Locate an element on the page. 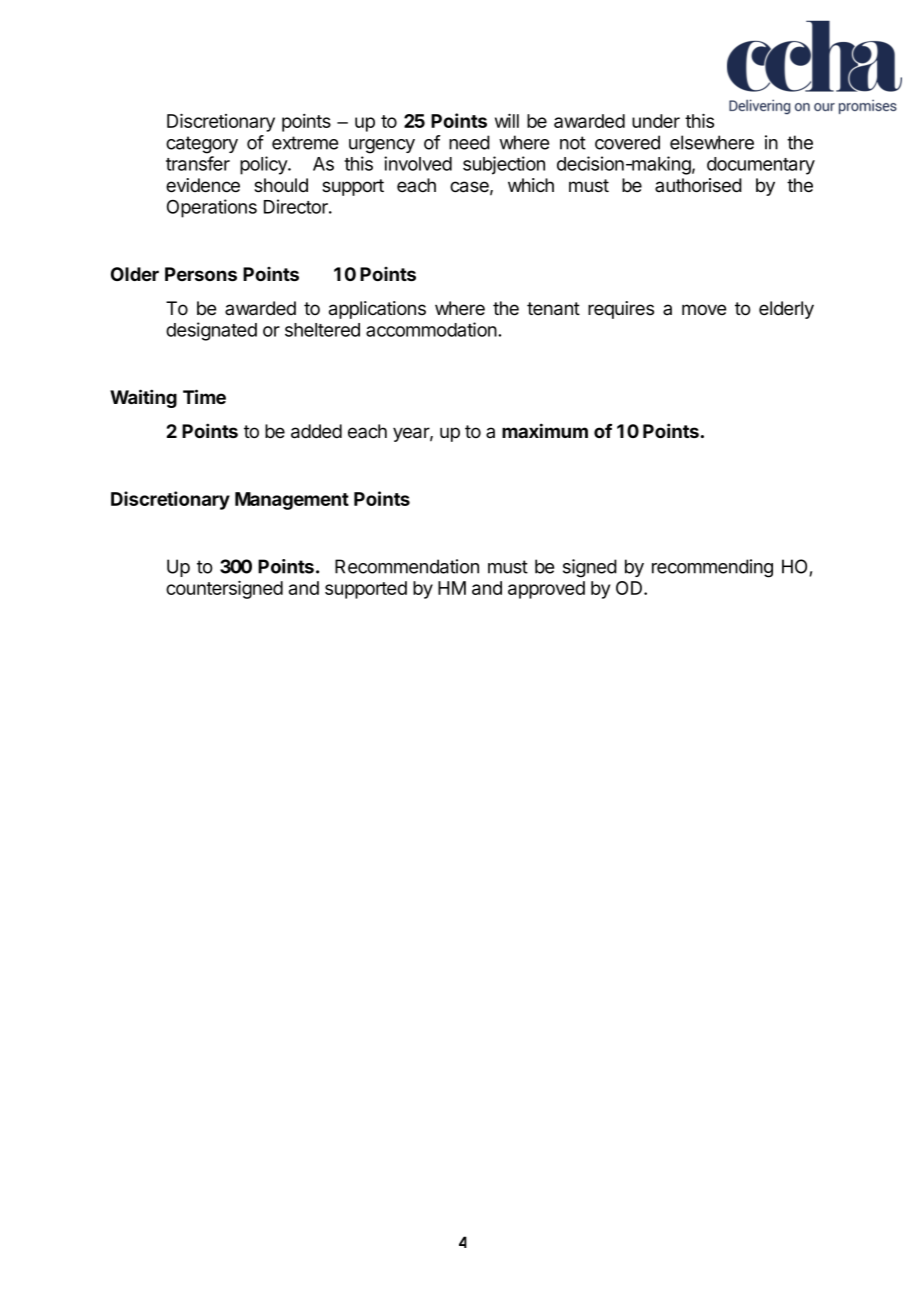 The width and height of the page is (924, 1307). approved is located at coordinates (546, 590).
